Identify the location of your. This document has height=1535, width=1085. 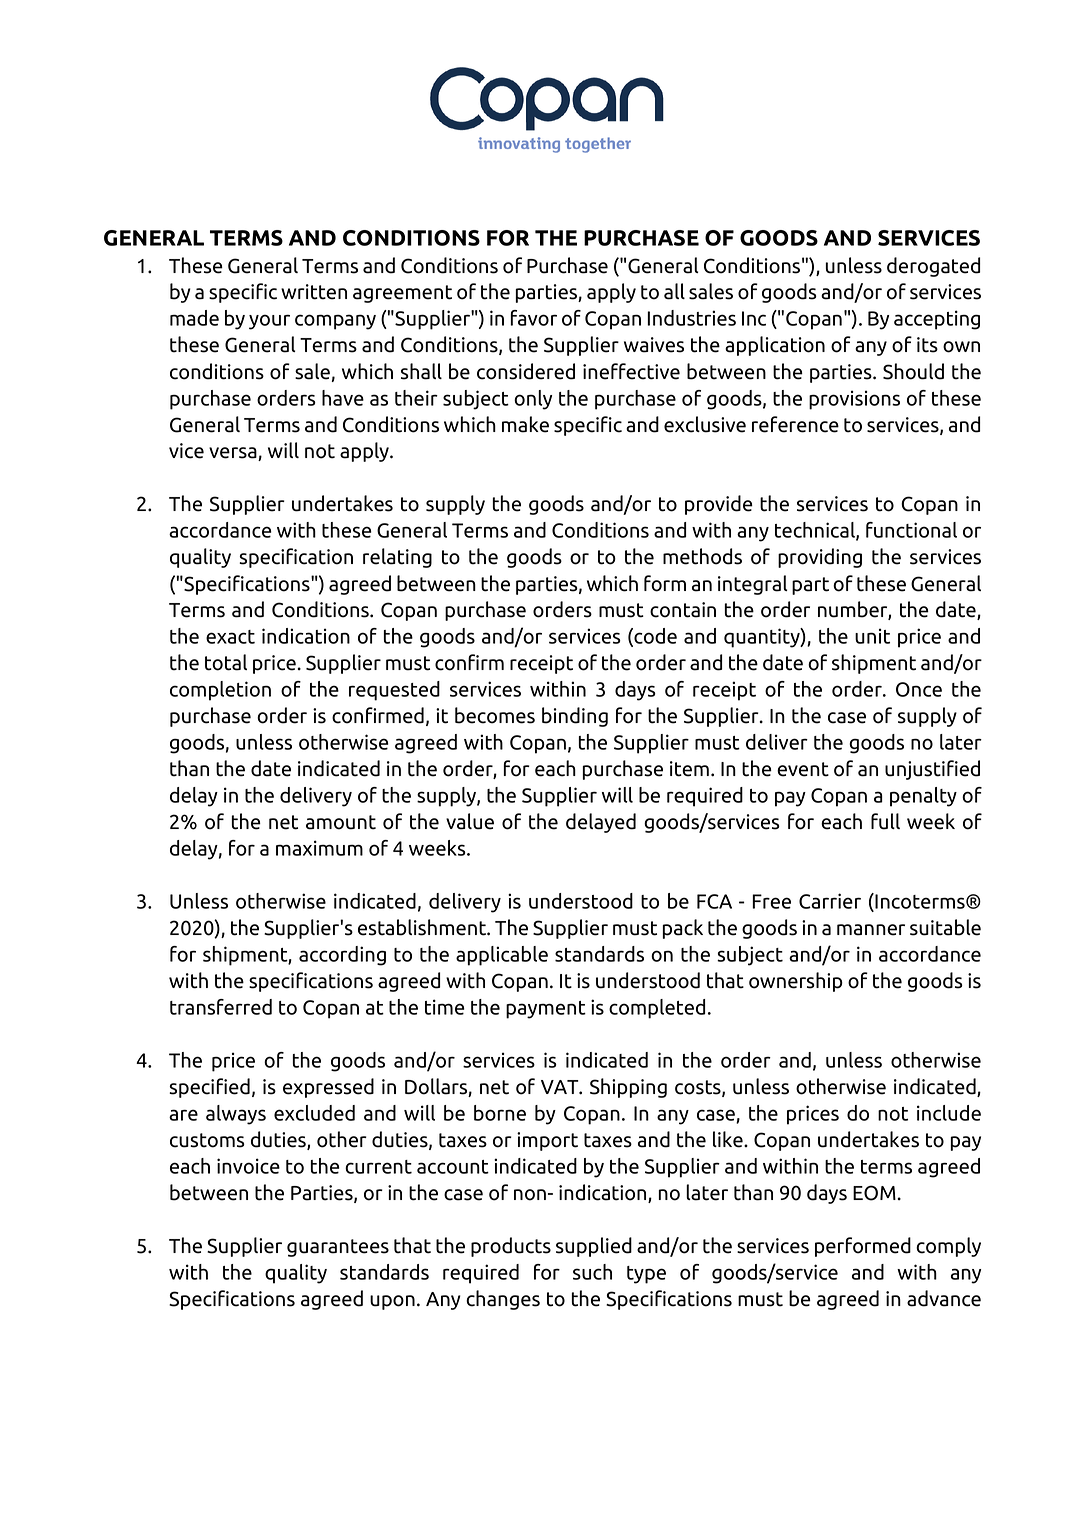
(269, 322).
